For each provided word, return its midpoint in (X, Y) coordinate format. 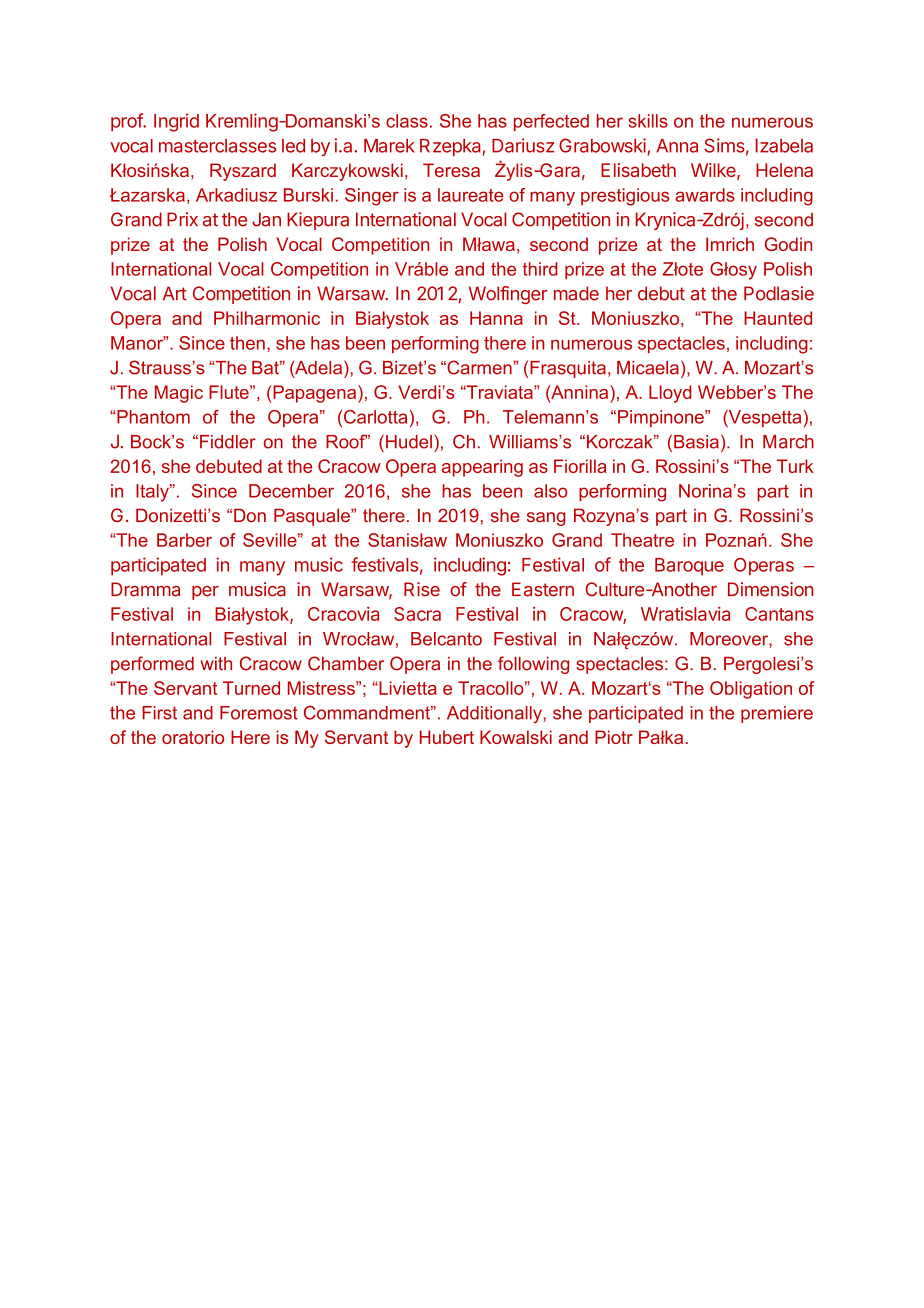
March (788, 441)
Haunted (778, 318)
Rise (422, 589)
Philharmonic (267, 318)
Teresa (451, 170)
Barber (184, 540)
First (159, 713)
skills (648, 121)
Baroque (689, 567)
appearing (482, 468)
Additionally (495, 714)
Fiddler (228, 442)
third (540, 269)
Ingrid (176, 122)
